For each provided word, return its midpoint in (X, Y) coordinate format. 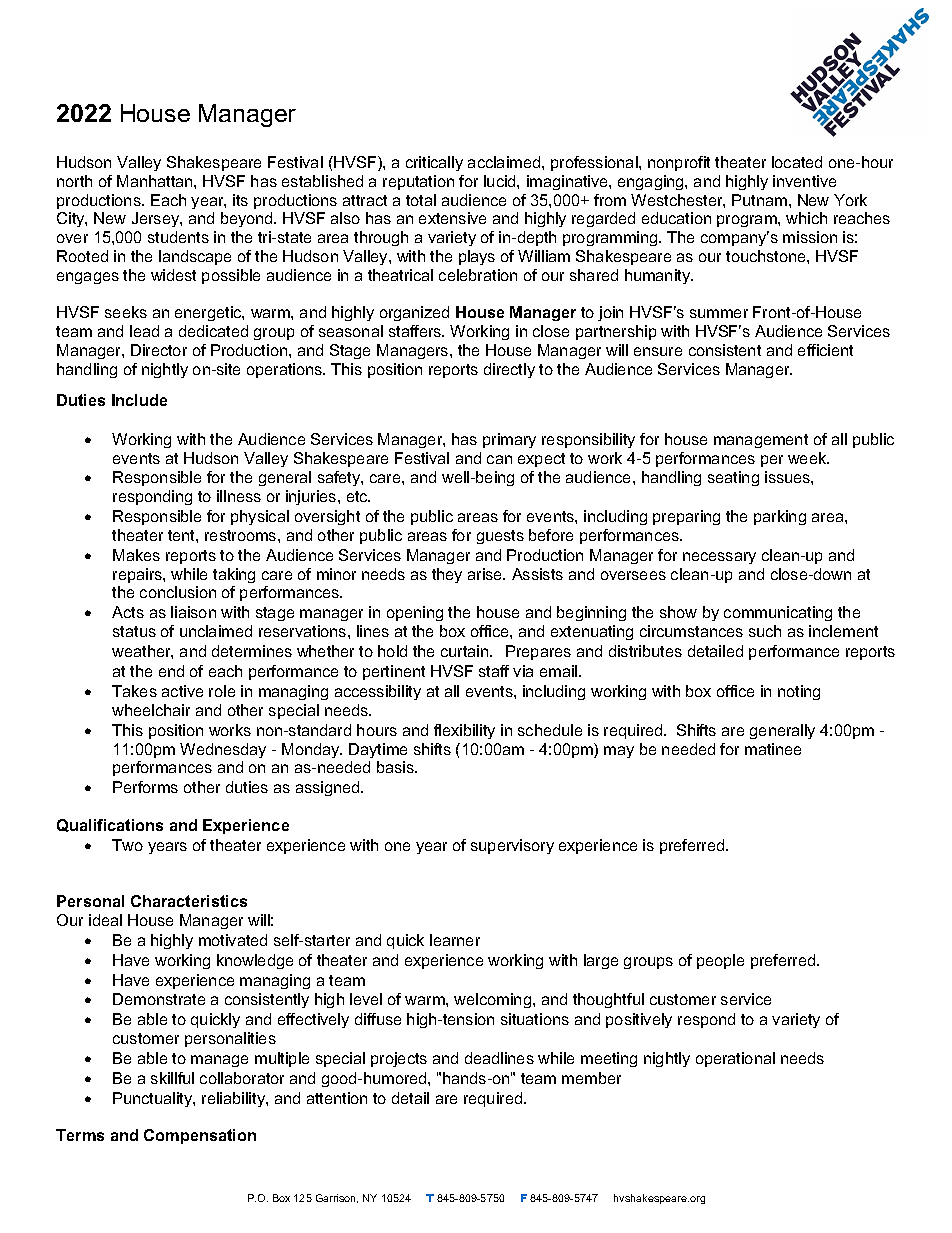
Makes (136, 555)
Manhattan (156, 181)
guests (500, 537)
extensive (452, 218)
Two (127, 845)
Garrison (337, 1198)
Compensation (200, 1136)
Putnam (761, 200)
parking (780, 517)
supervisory (512, 846)
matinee (773, 749)
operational (735, 1059)
